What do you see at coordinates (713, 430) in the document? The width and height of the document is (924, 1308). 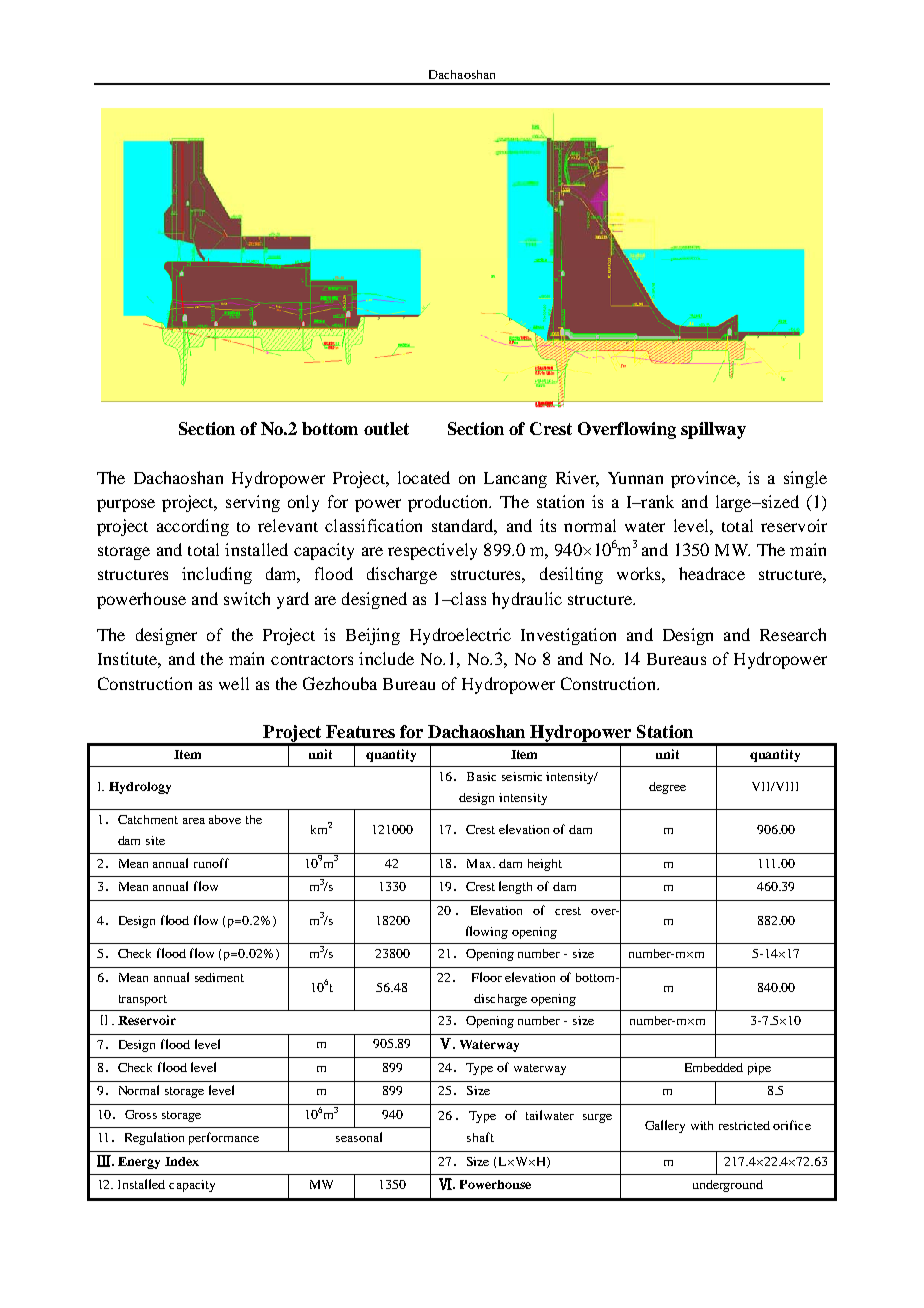 I see `spillway` at bounding box center [713, 430].
